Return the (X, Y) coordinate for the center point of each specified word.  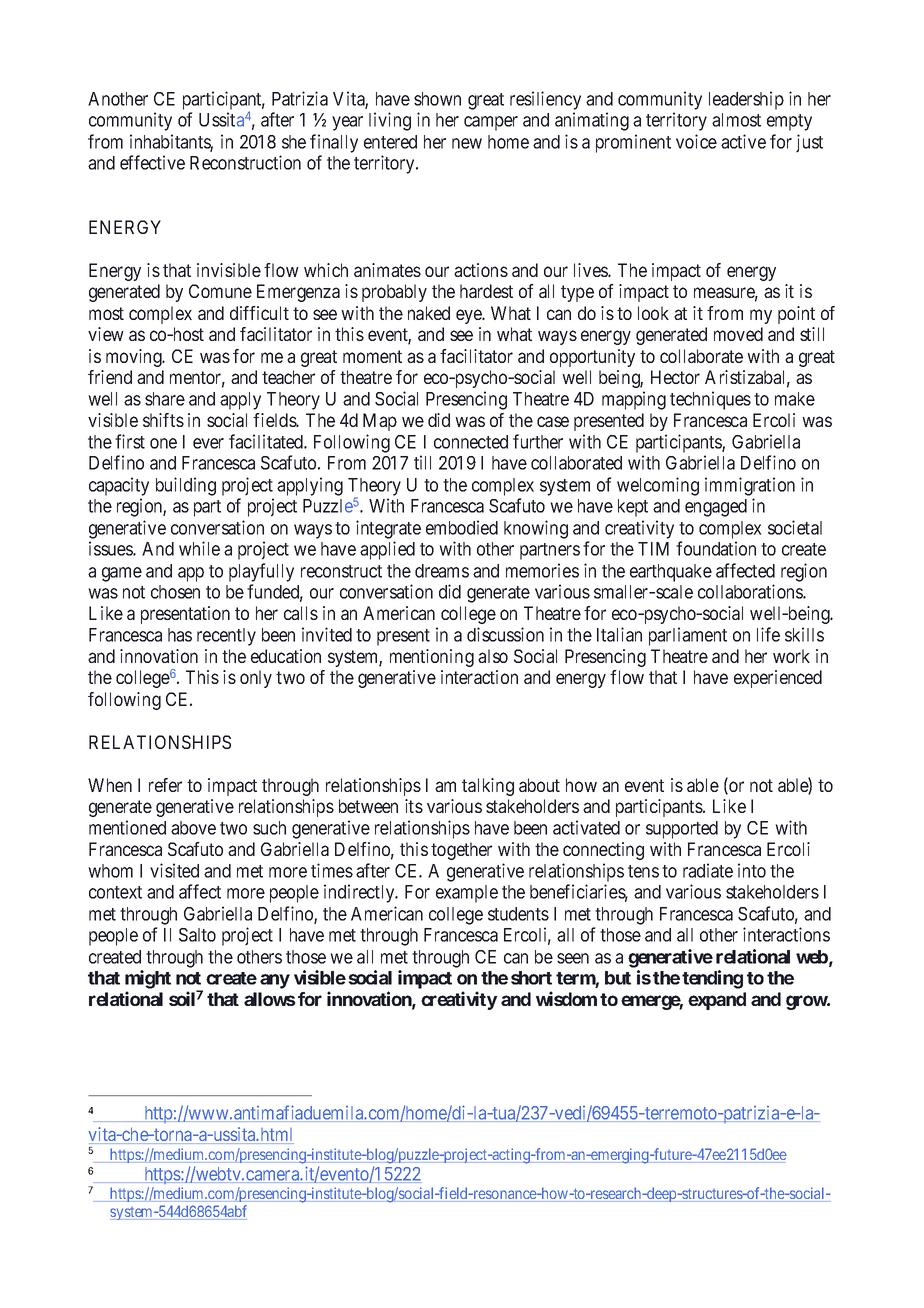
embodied (462, 527)
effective (152, 162)
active (743, 141)
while (199, 548)
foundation (716, 548)
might (148, 979)
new (467, 143)
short (531, 978)
